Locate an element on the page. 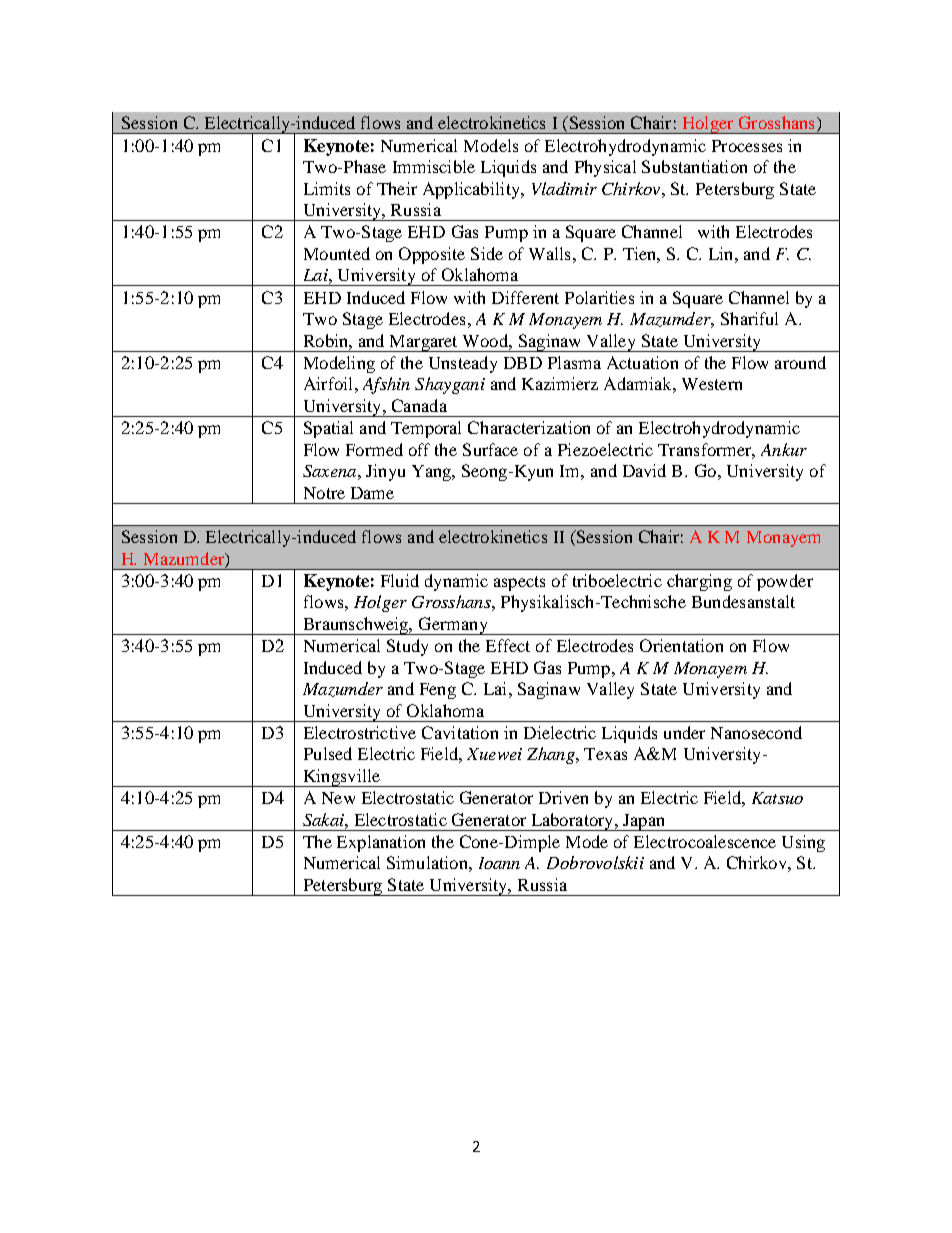 The width and height of the document is (952, 1233). powder is located at coordinates (785, 582).
